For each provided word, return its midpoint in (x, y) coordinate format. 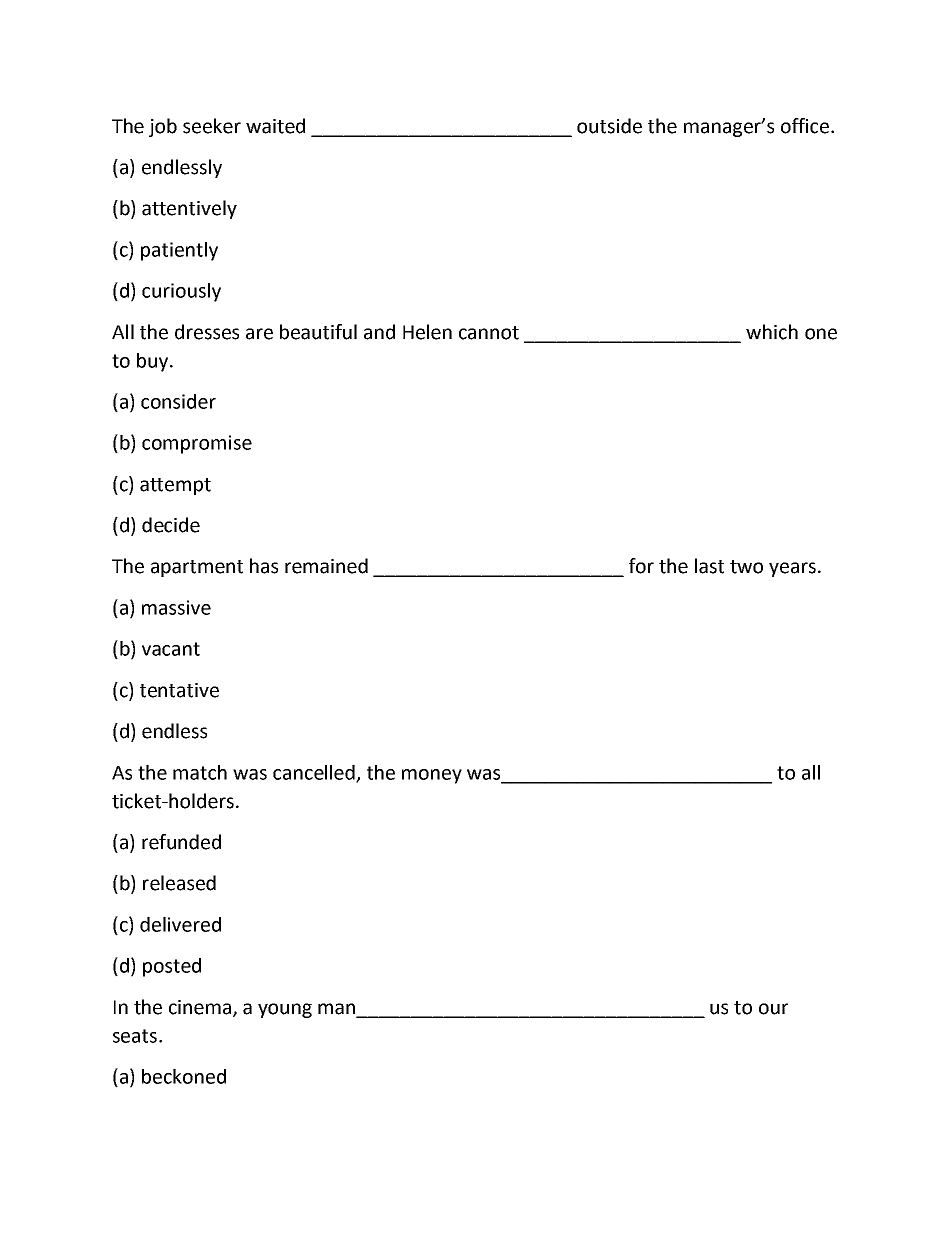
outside (609, 126)
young (285, 1010)
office (805, 126)
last (709, 566)
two (746, 567)
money (432, 776)
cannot (489, 333)
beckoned (184, 1076)
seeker (212, 126)
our (773, 1009)
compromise (197, 444)
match (200, 772)
